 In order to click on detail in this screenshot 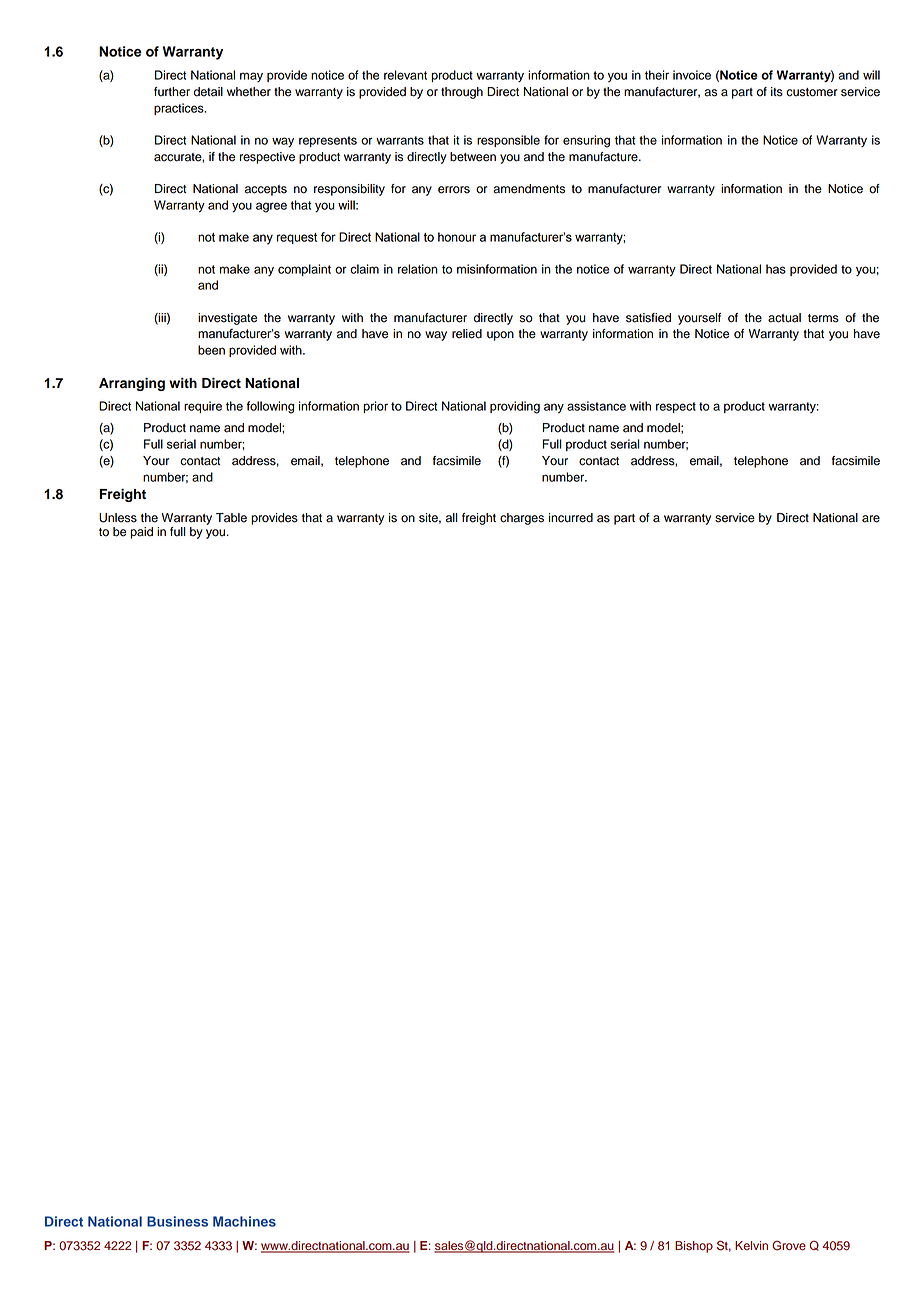, I will do `click(208, 92)`.
